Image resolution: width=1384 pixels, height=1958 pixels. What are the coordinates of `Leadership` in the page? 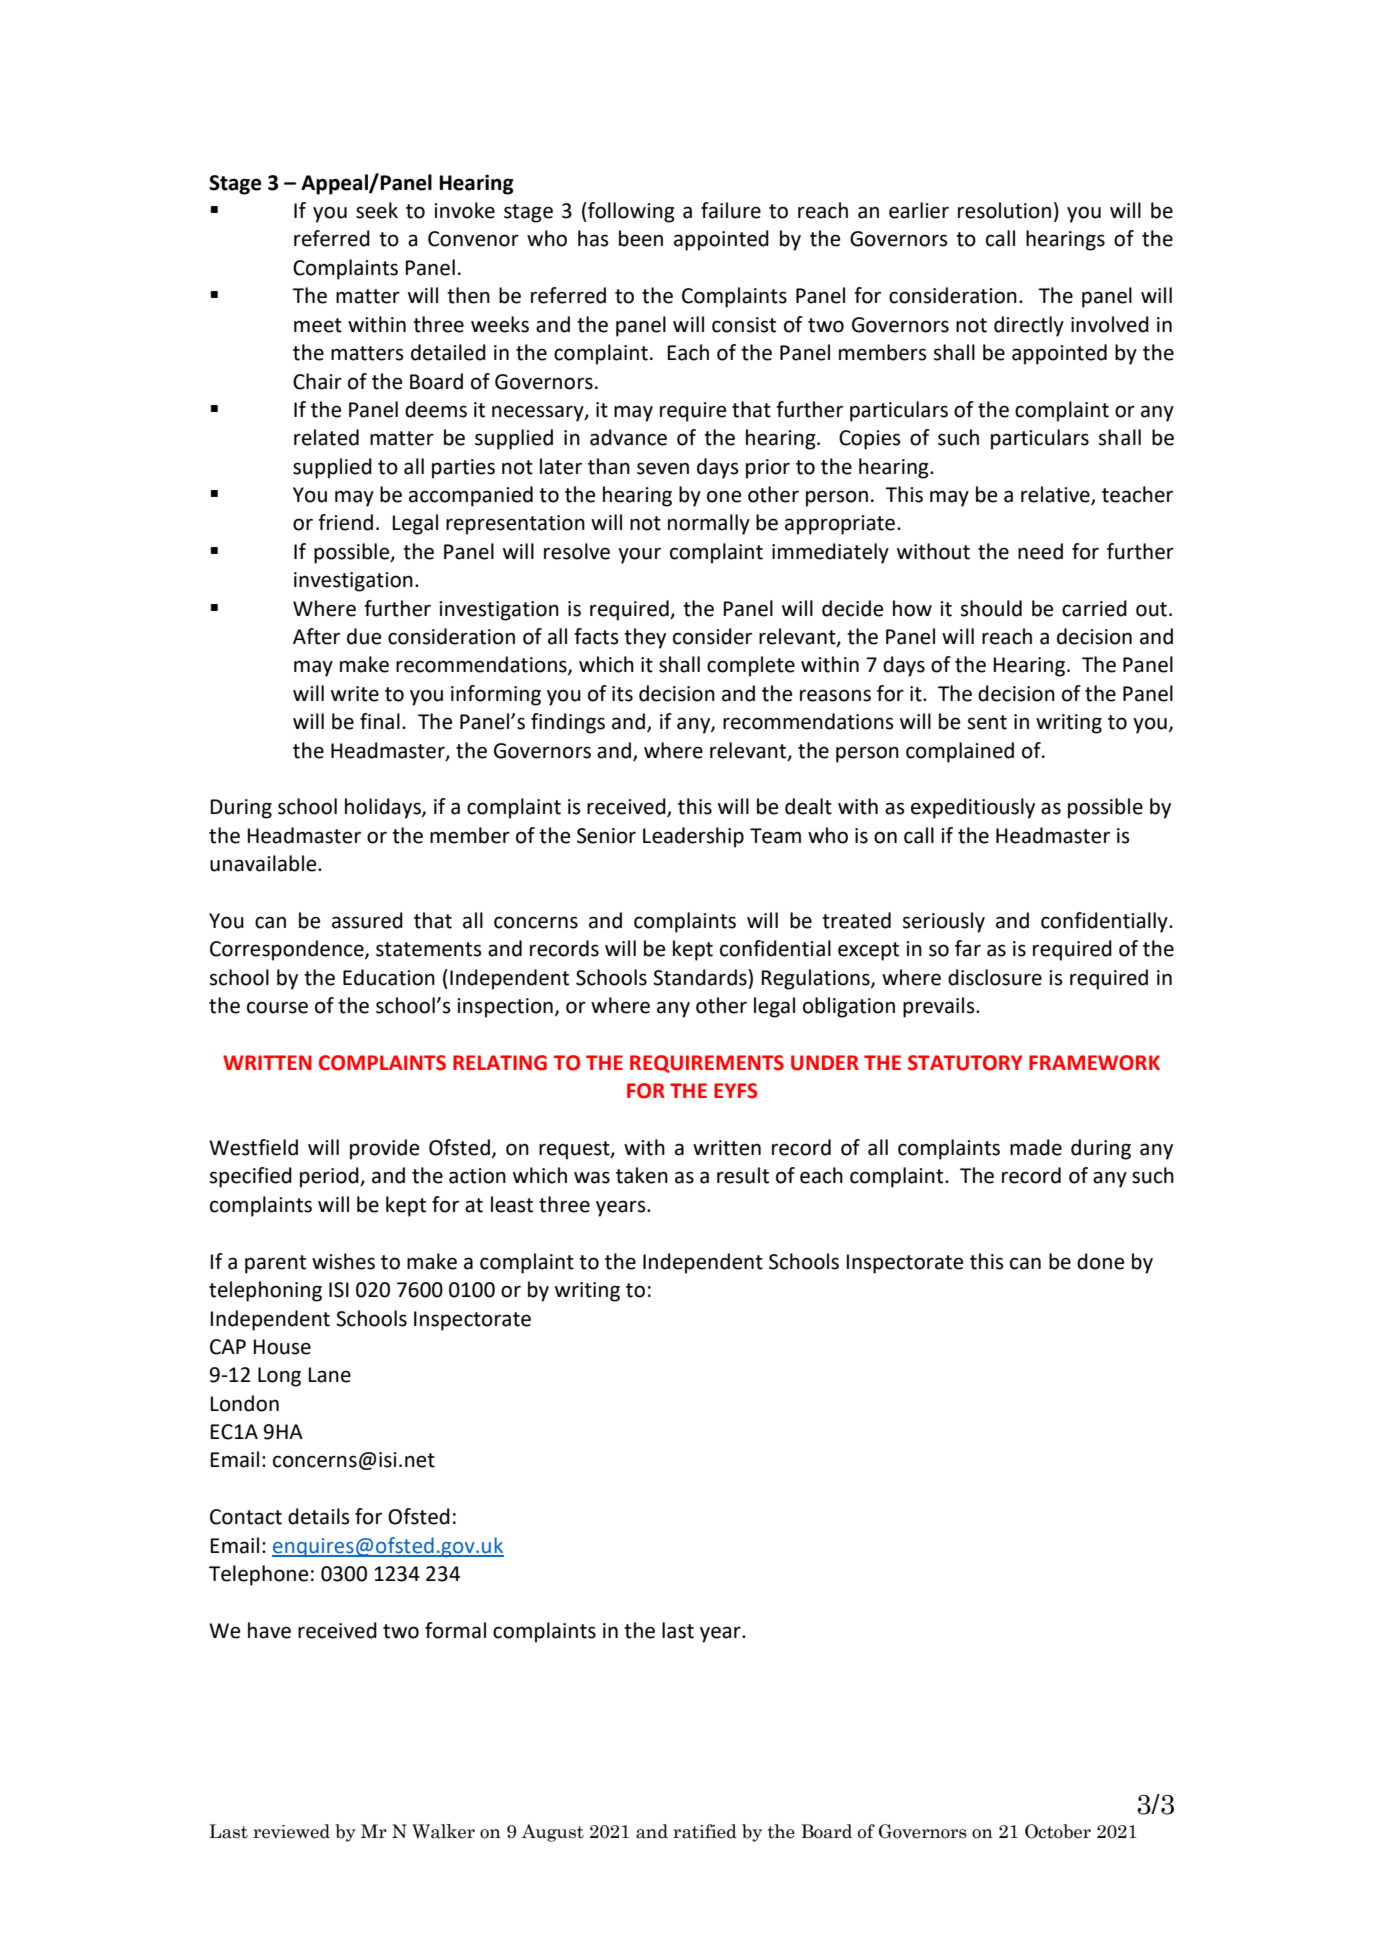 It's located at (693, 837).
